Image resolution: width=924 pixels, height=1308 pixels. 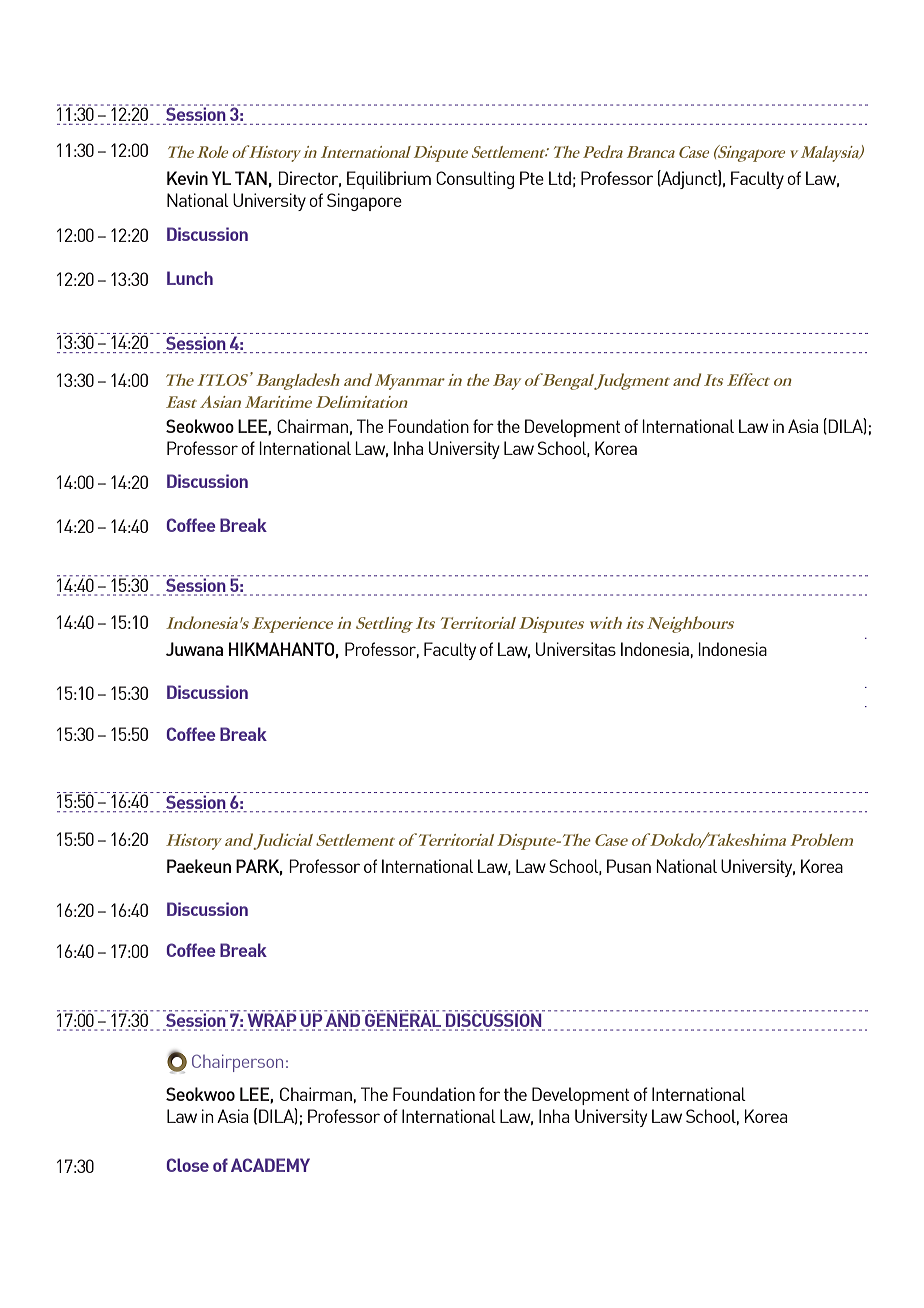 I want to click on Equilibrium, so click(x=389, y=180).
